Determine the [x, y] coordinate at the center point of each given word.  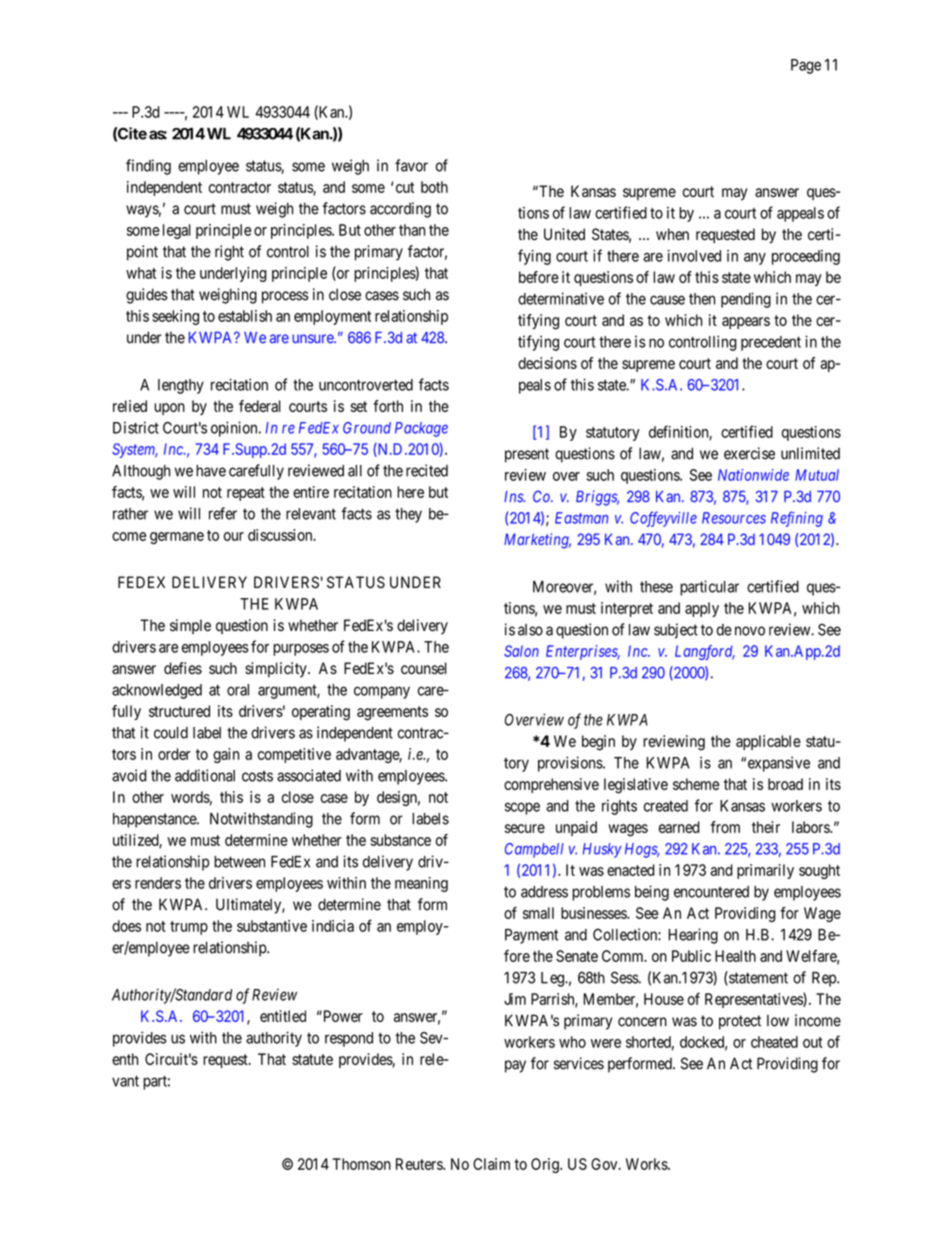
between [239, 862]
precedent [771, 343]
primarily [765, 871]
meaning [421, 884]
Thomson [362, 1164]
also [530, 630]
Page [806, 66]
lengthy [181, 386]
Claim [491, 1164]
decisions [547, 363]
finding [148, 167]
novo [750, 631]
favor [411, 165]
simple [190, 626]
